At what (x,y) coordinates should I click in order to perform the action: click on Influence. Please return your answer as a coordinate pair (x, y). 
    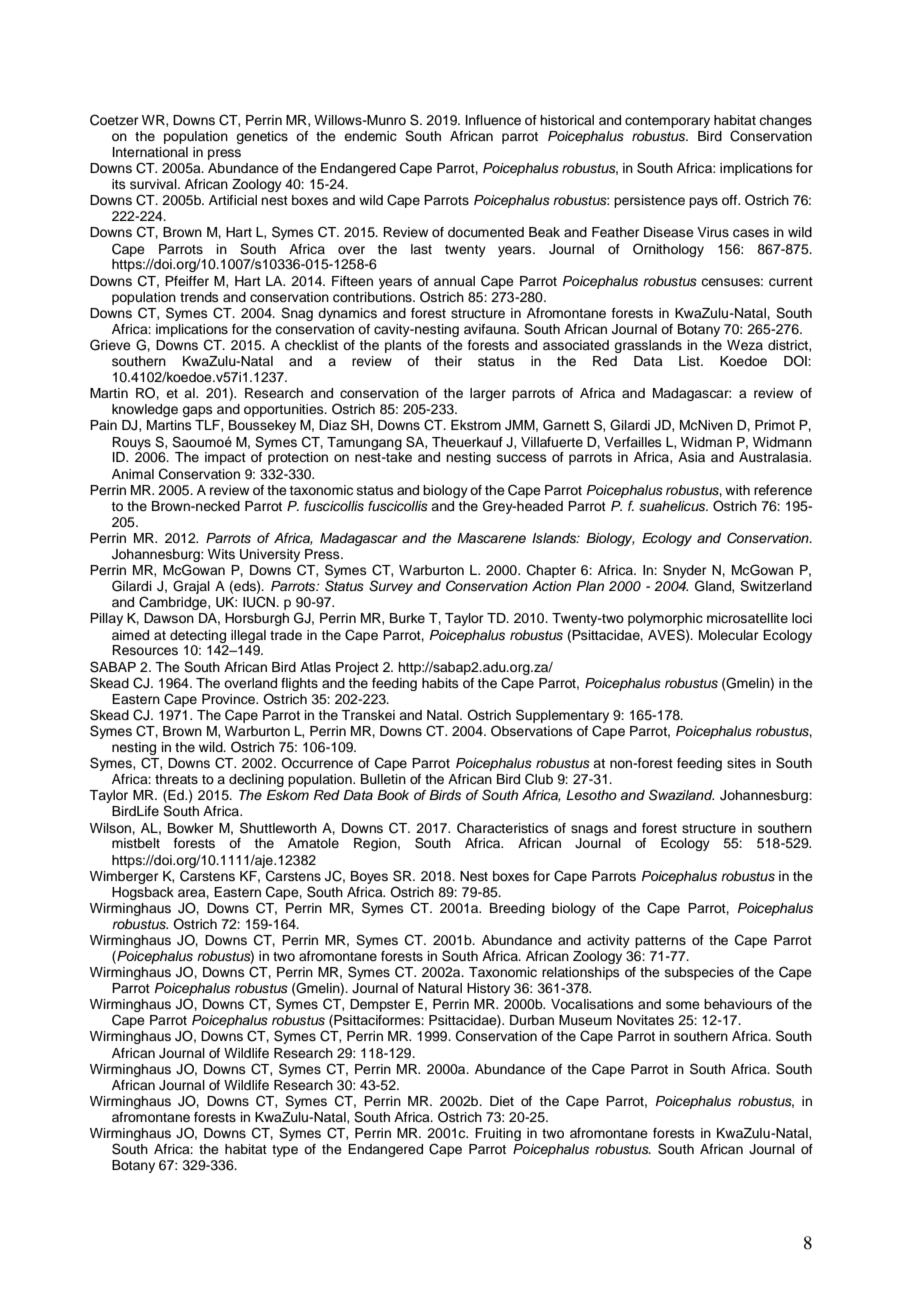
    Looking at the image, I should click on (493, 120).
